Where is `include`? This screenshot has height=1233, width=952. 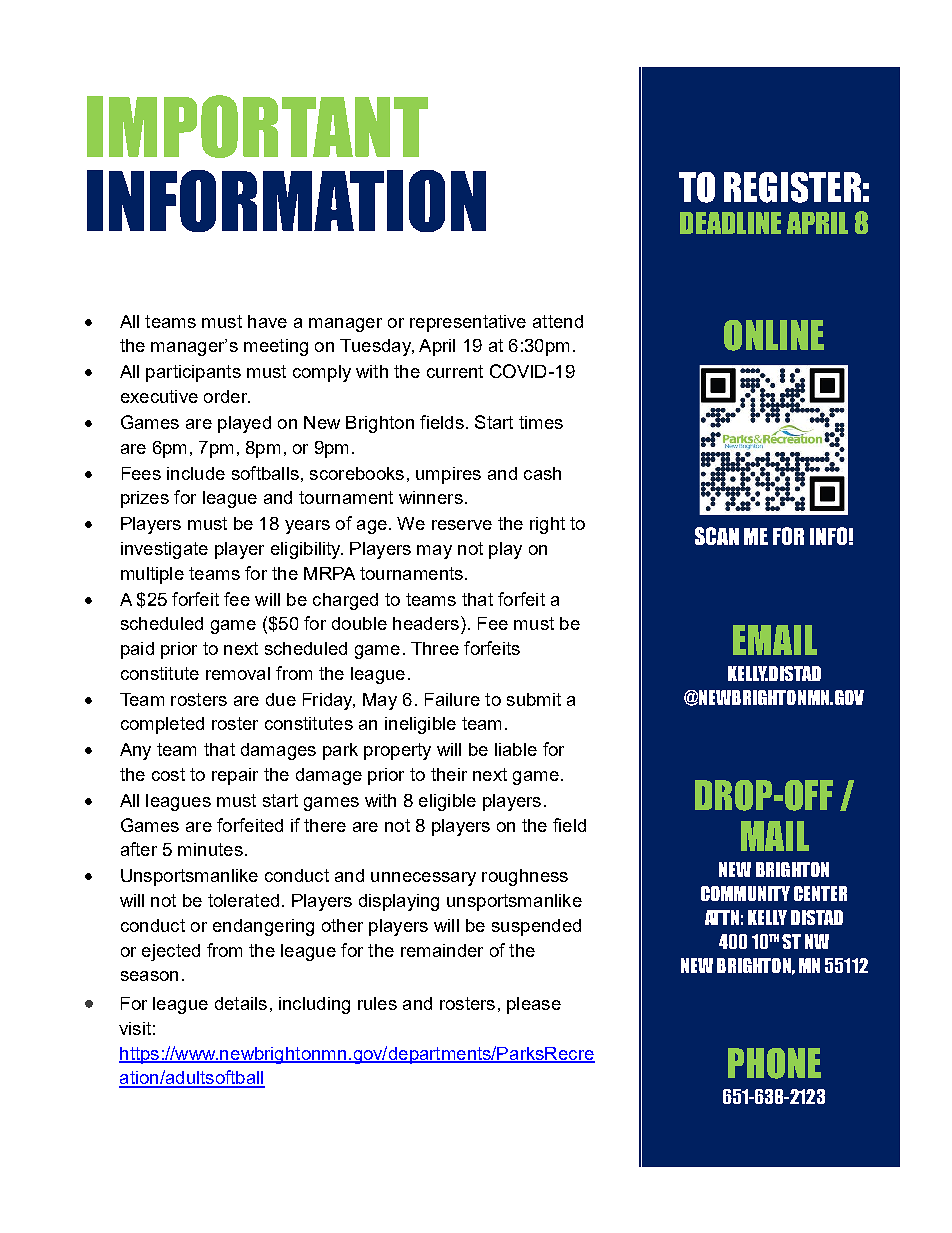 include is located at coordinates (196, 473).
